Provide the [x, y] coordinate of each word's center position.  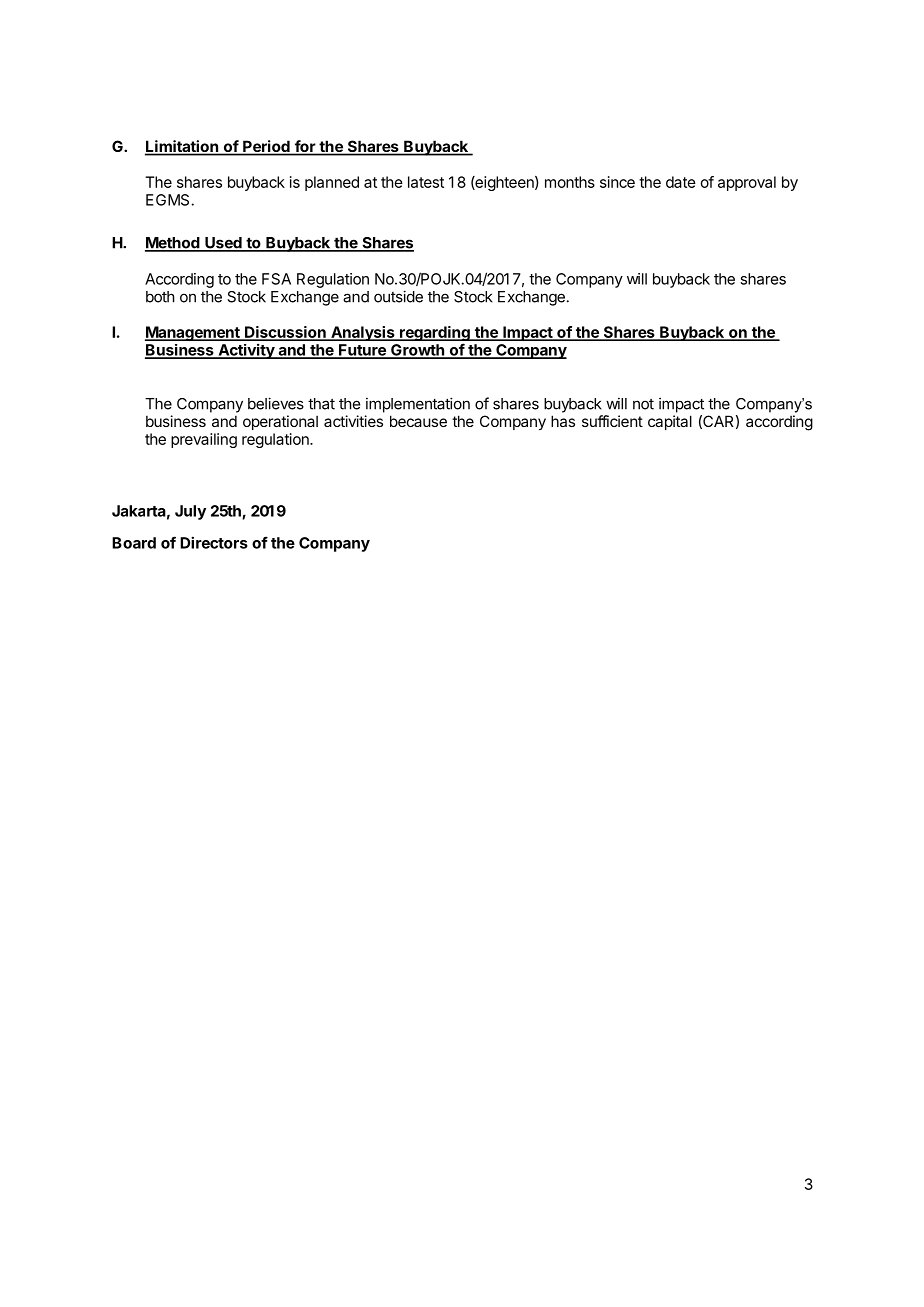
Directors [214, 542]
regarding [435, 335]
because [418, 421]
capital [670, 422]
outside [398, 296]
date [681, 182]
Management [193, 333]
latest [426, 182]
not [643, 404]
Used [223, 244]
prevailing [204, 440]
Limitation [182, 147]
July [190, 512]
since [617, 182]
